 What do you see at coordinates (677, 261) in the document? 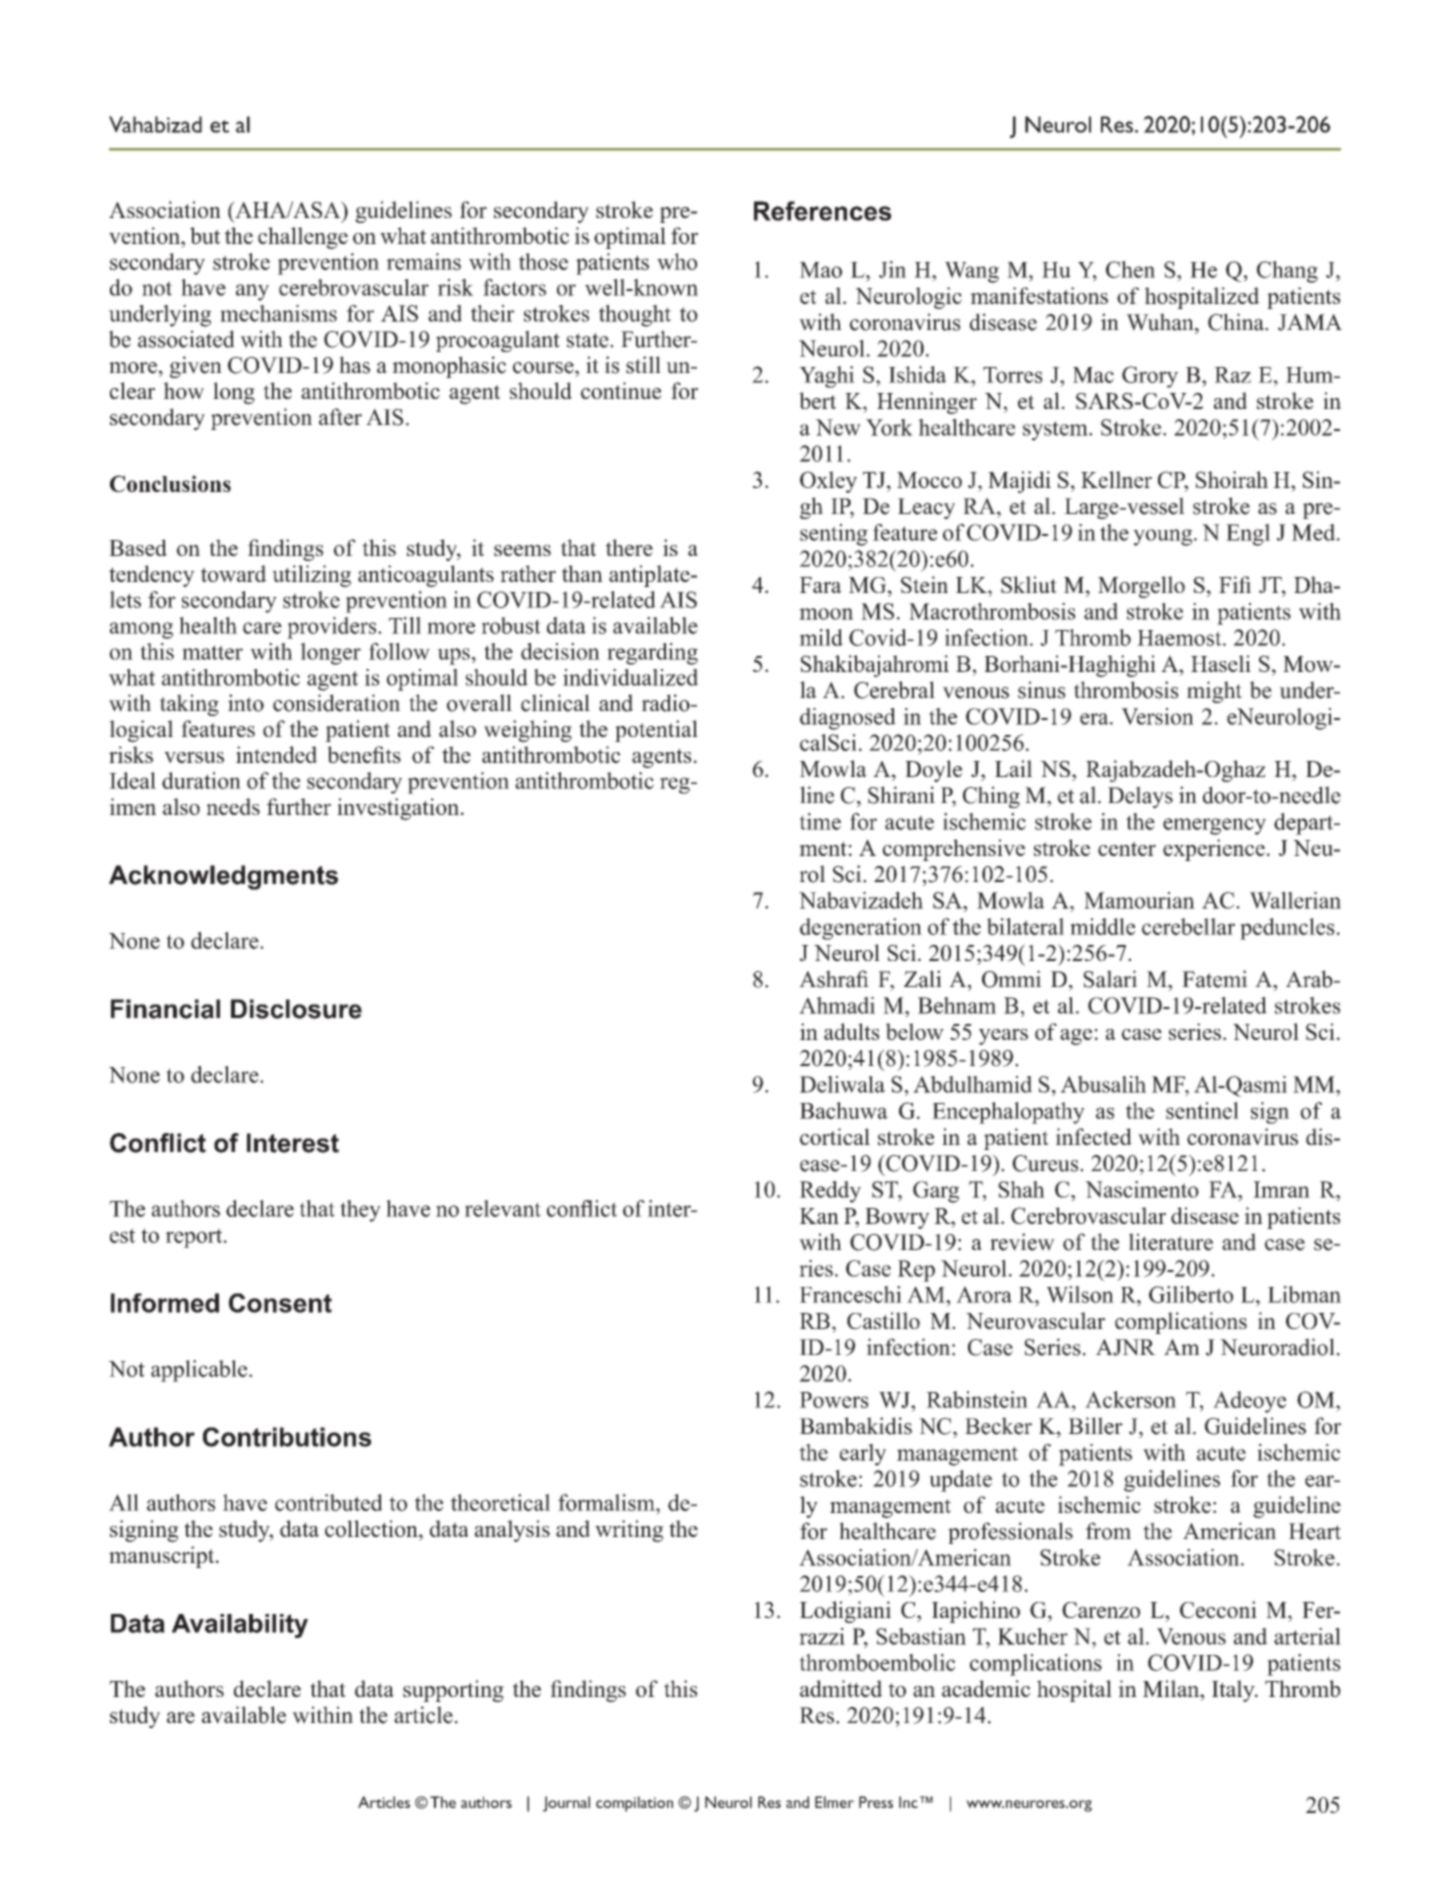
I see `who` at bounding box center [677, 261].
